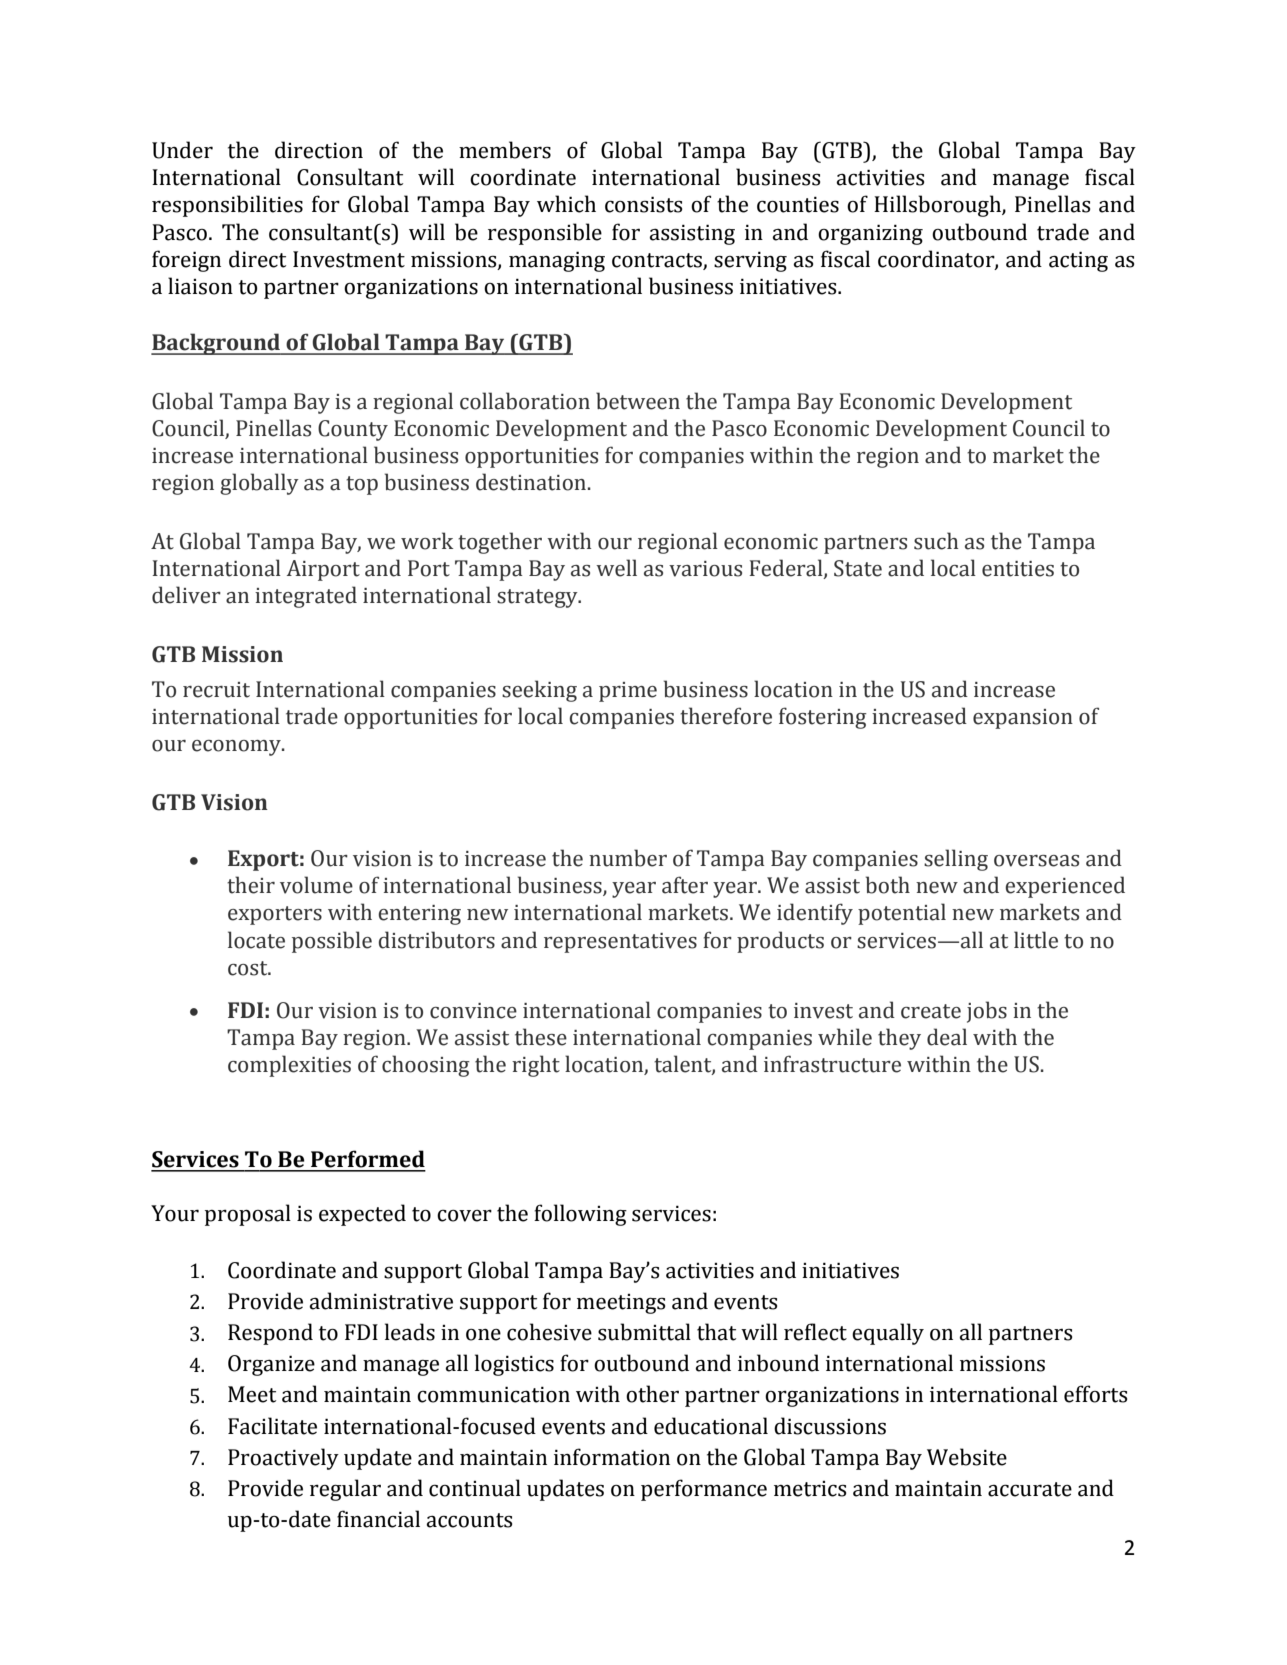 The width and height of the screenshot is (1287, 1665). I want to click on Hillsborough, so click(938, 206).
